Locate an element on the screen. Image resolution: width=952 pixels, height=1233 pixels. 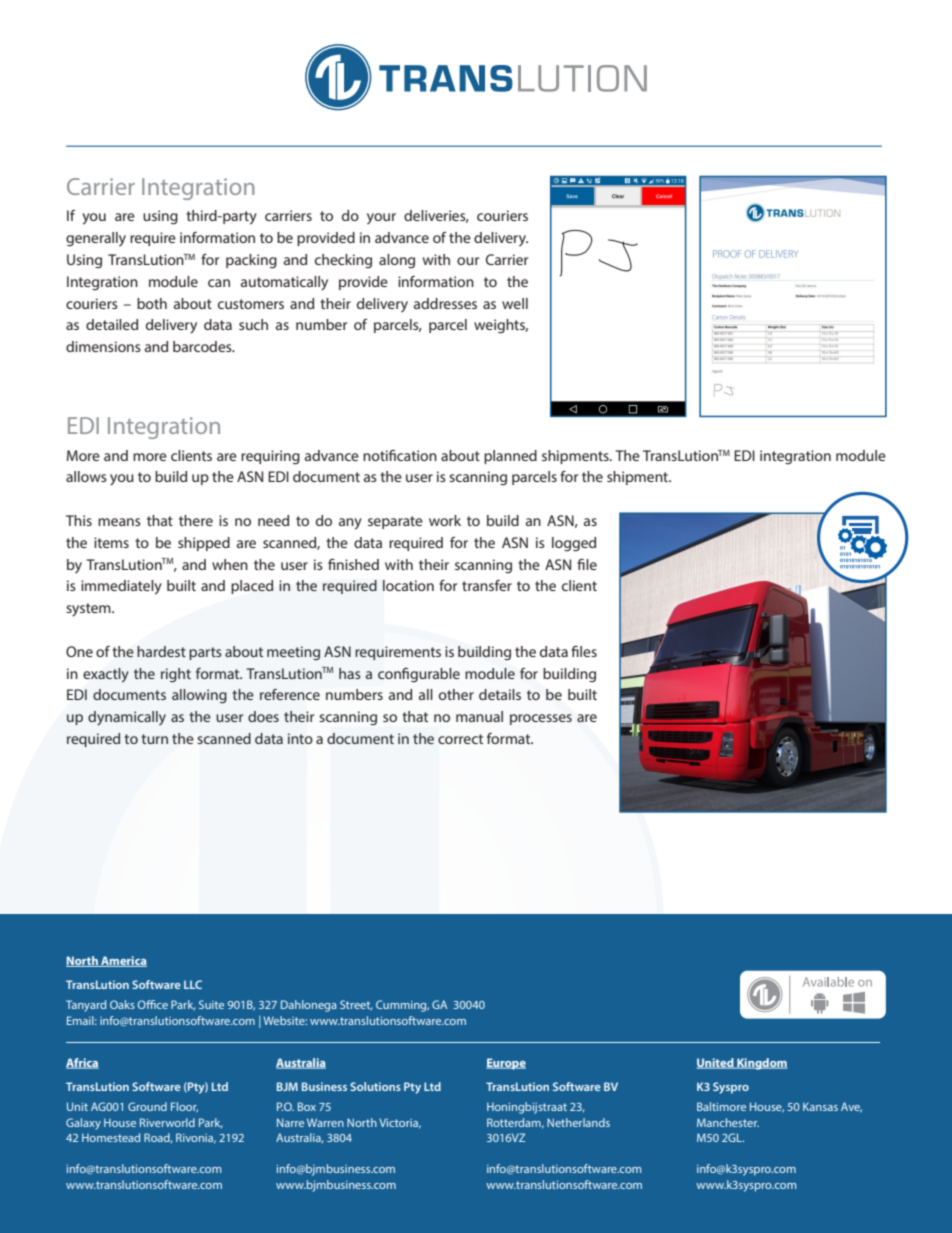
generally is located at coordinates (96, 239).
